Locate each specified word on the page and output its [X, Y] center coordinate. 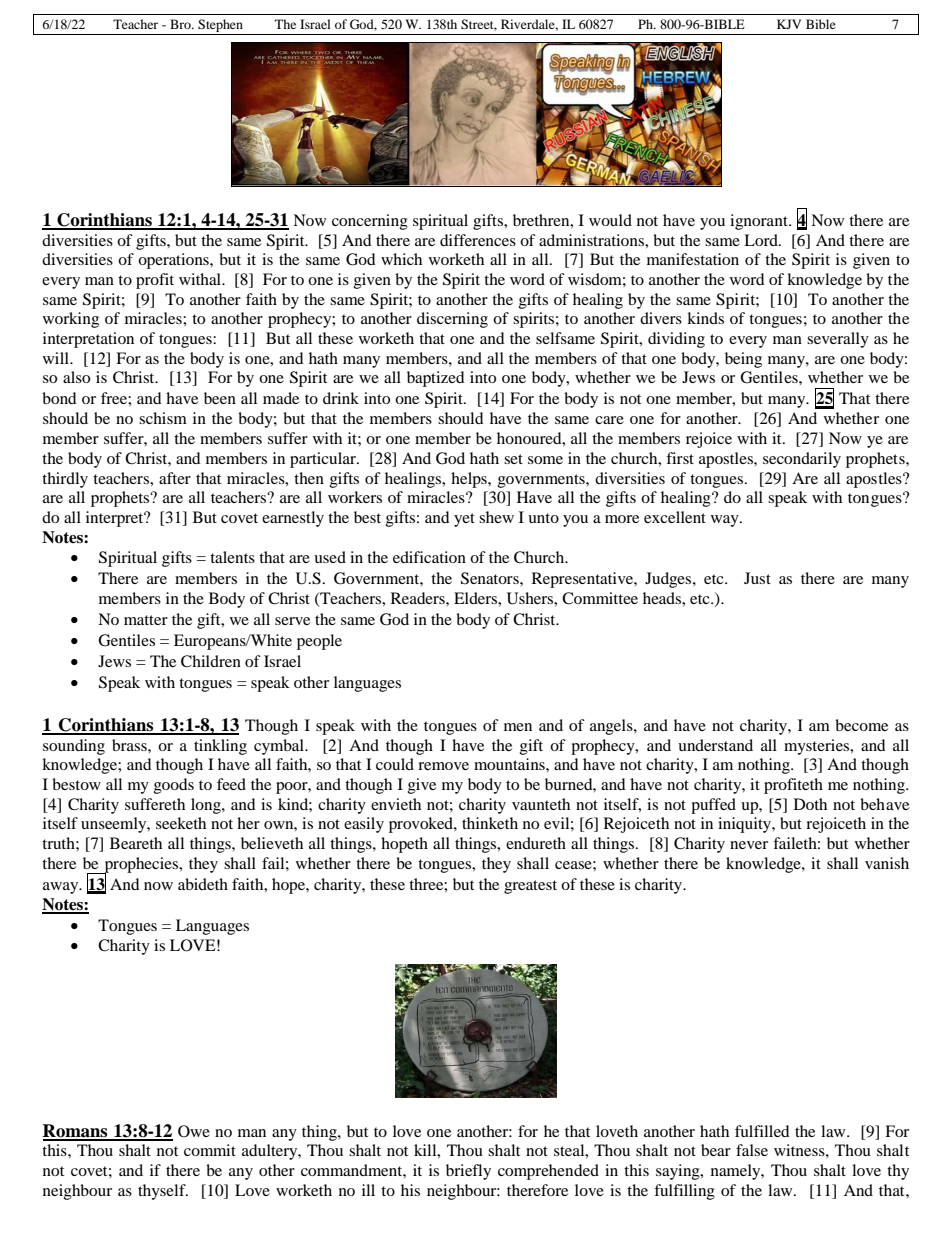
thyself [163, 1192]
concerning [370, 222]
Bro [181, 24]
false [752, 1150]
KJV [789, 24]
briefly [468, 1172]
